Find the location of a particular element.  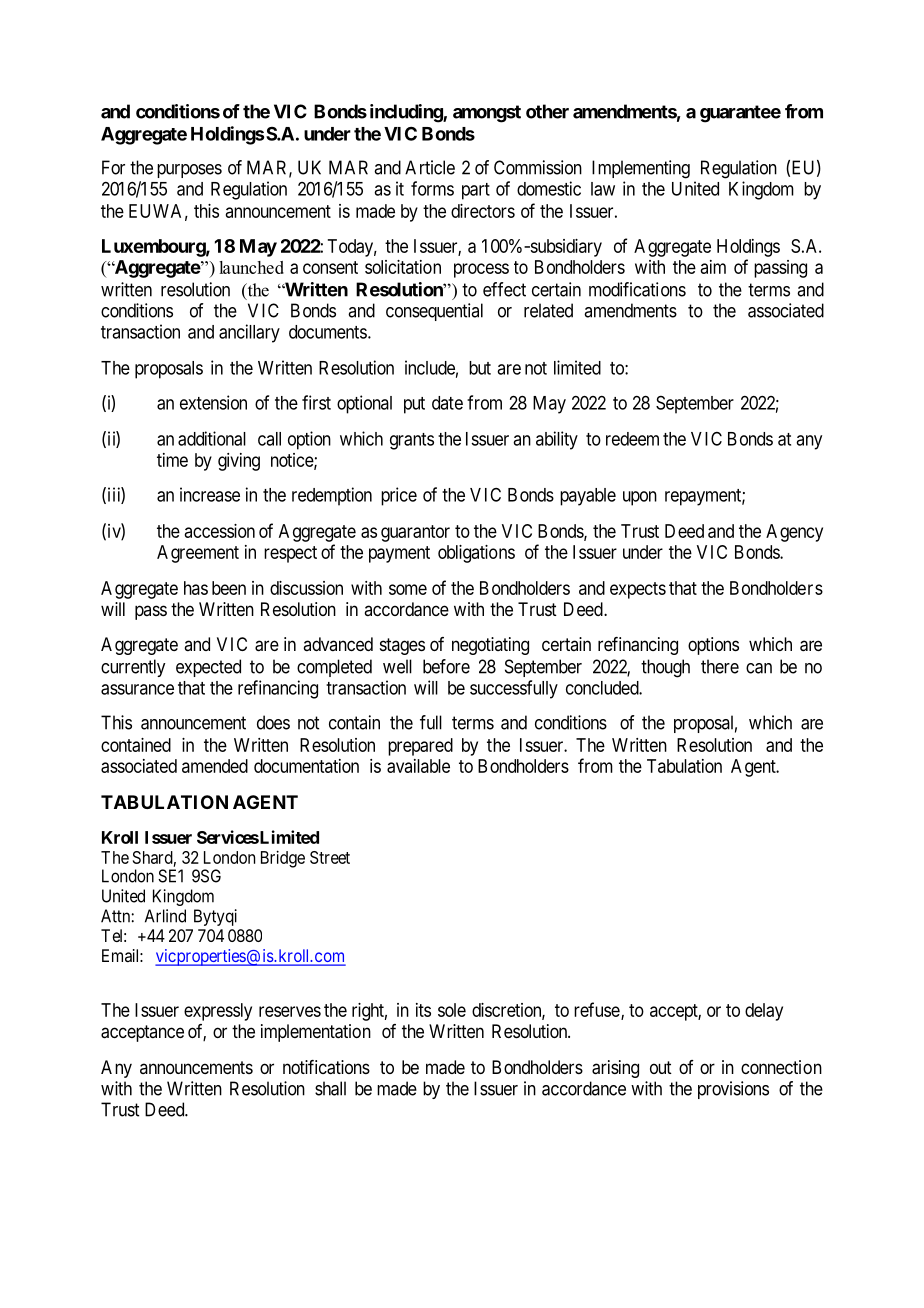

Bridge is located at coordinates (283, 859).
